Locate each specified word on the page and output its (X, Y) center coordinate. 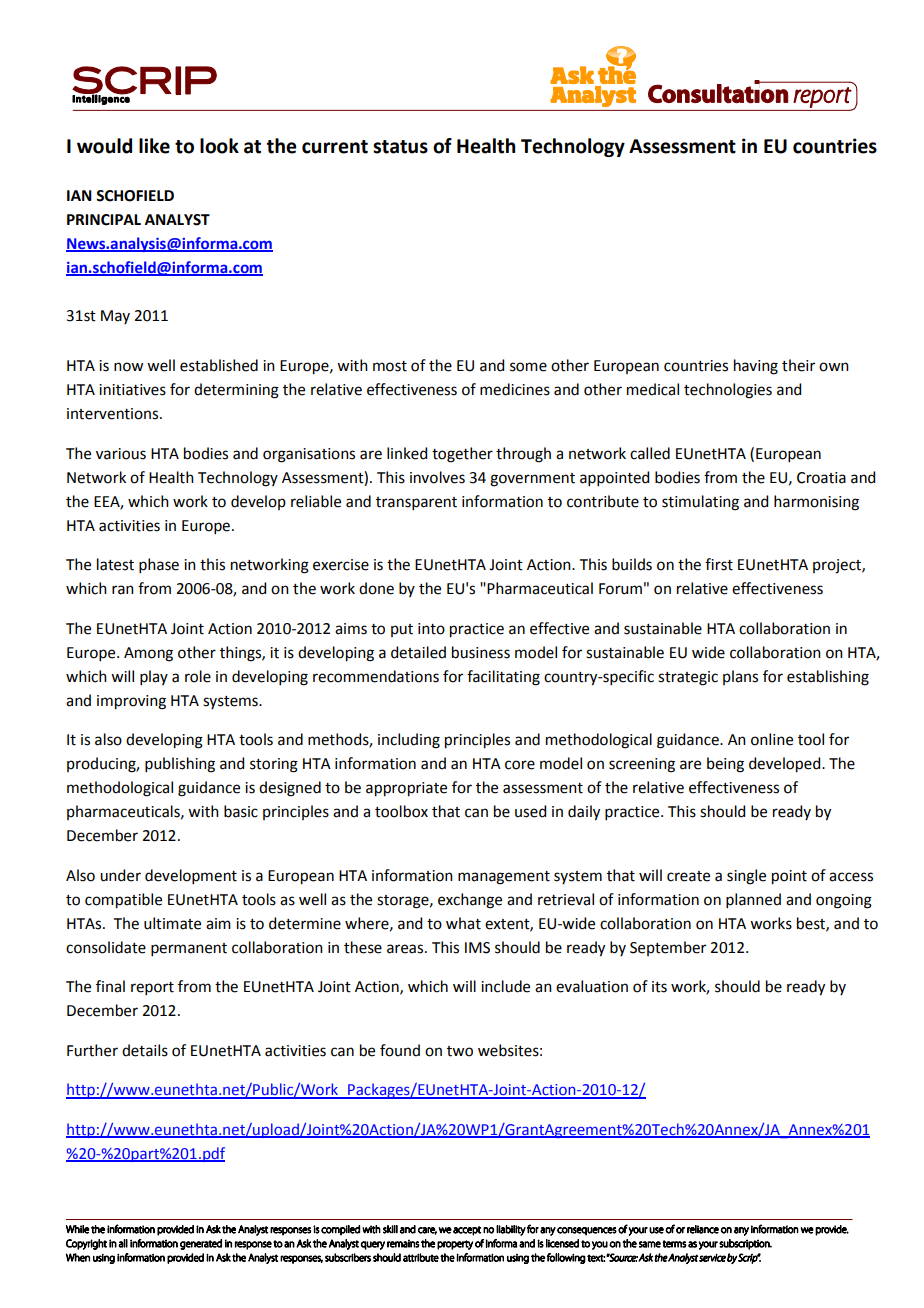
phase (159, 565)
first (719, 564)
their (798, 365)
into (431, 629)
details (145, 1050)
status (400, 147)
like (154, 146)
